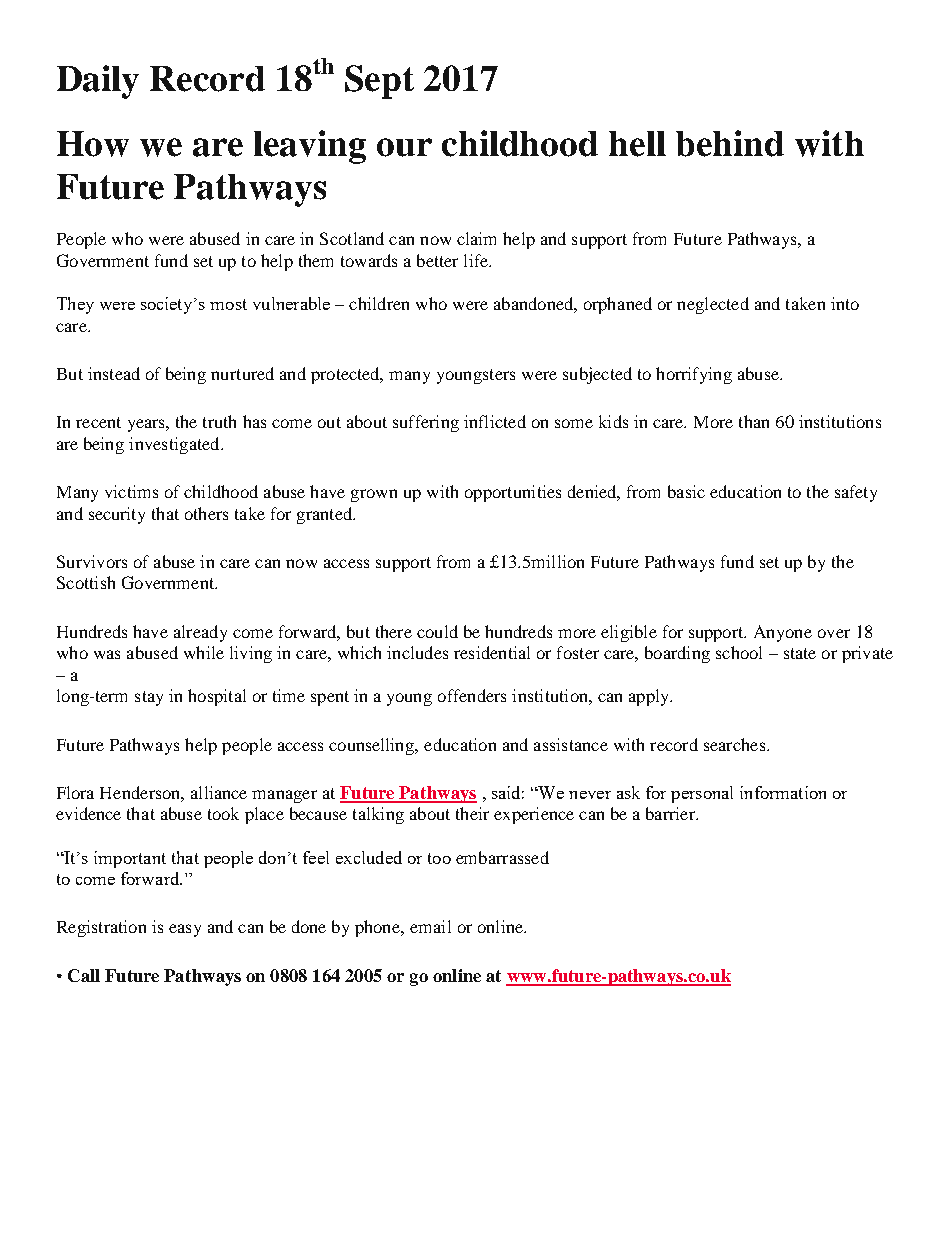  What do you see at coordinates (219, 792) in the image?
I see `alliance` at bounding box center [219, 792].
